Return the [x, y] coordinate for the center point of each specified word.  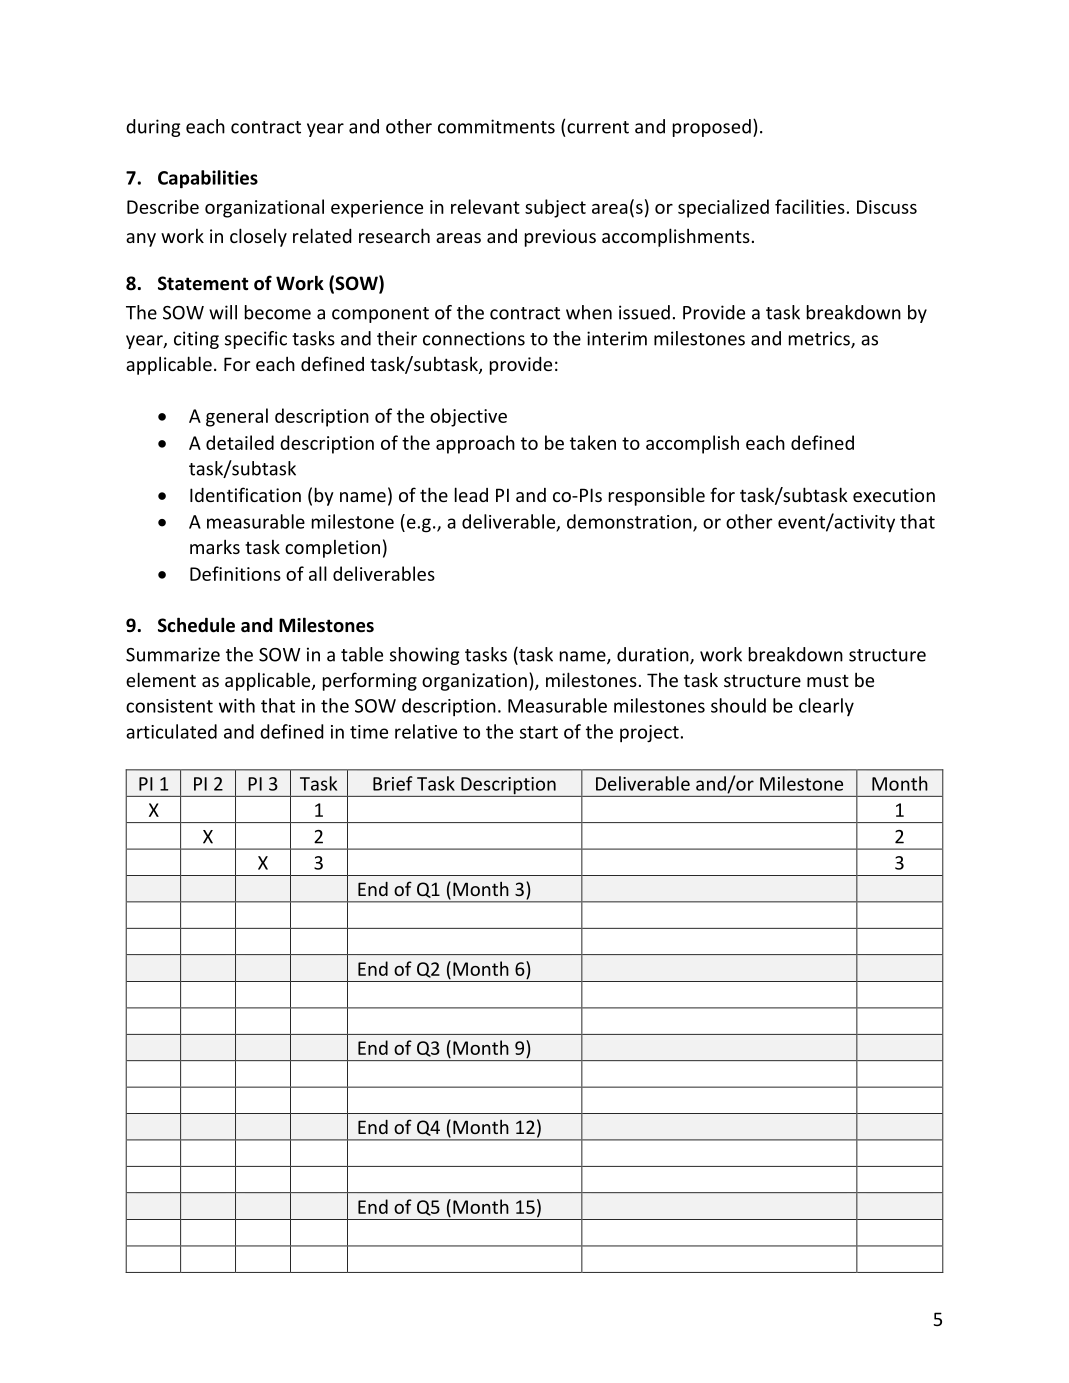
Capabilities [208, 179]
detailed [240, 442]
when [589, 312]
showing [424, 656]
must [828, 680]
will [223, 312]
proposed [712, 128]
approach [475, 444]
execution [894, 495]
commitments [496, 126]
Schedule [196, 625]
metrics [820, 339]
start [539, 732]
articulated [171, 731]
